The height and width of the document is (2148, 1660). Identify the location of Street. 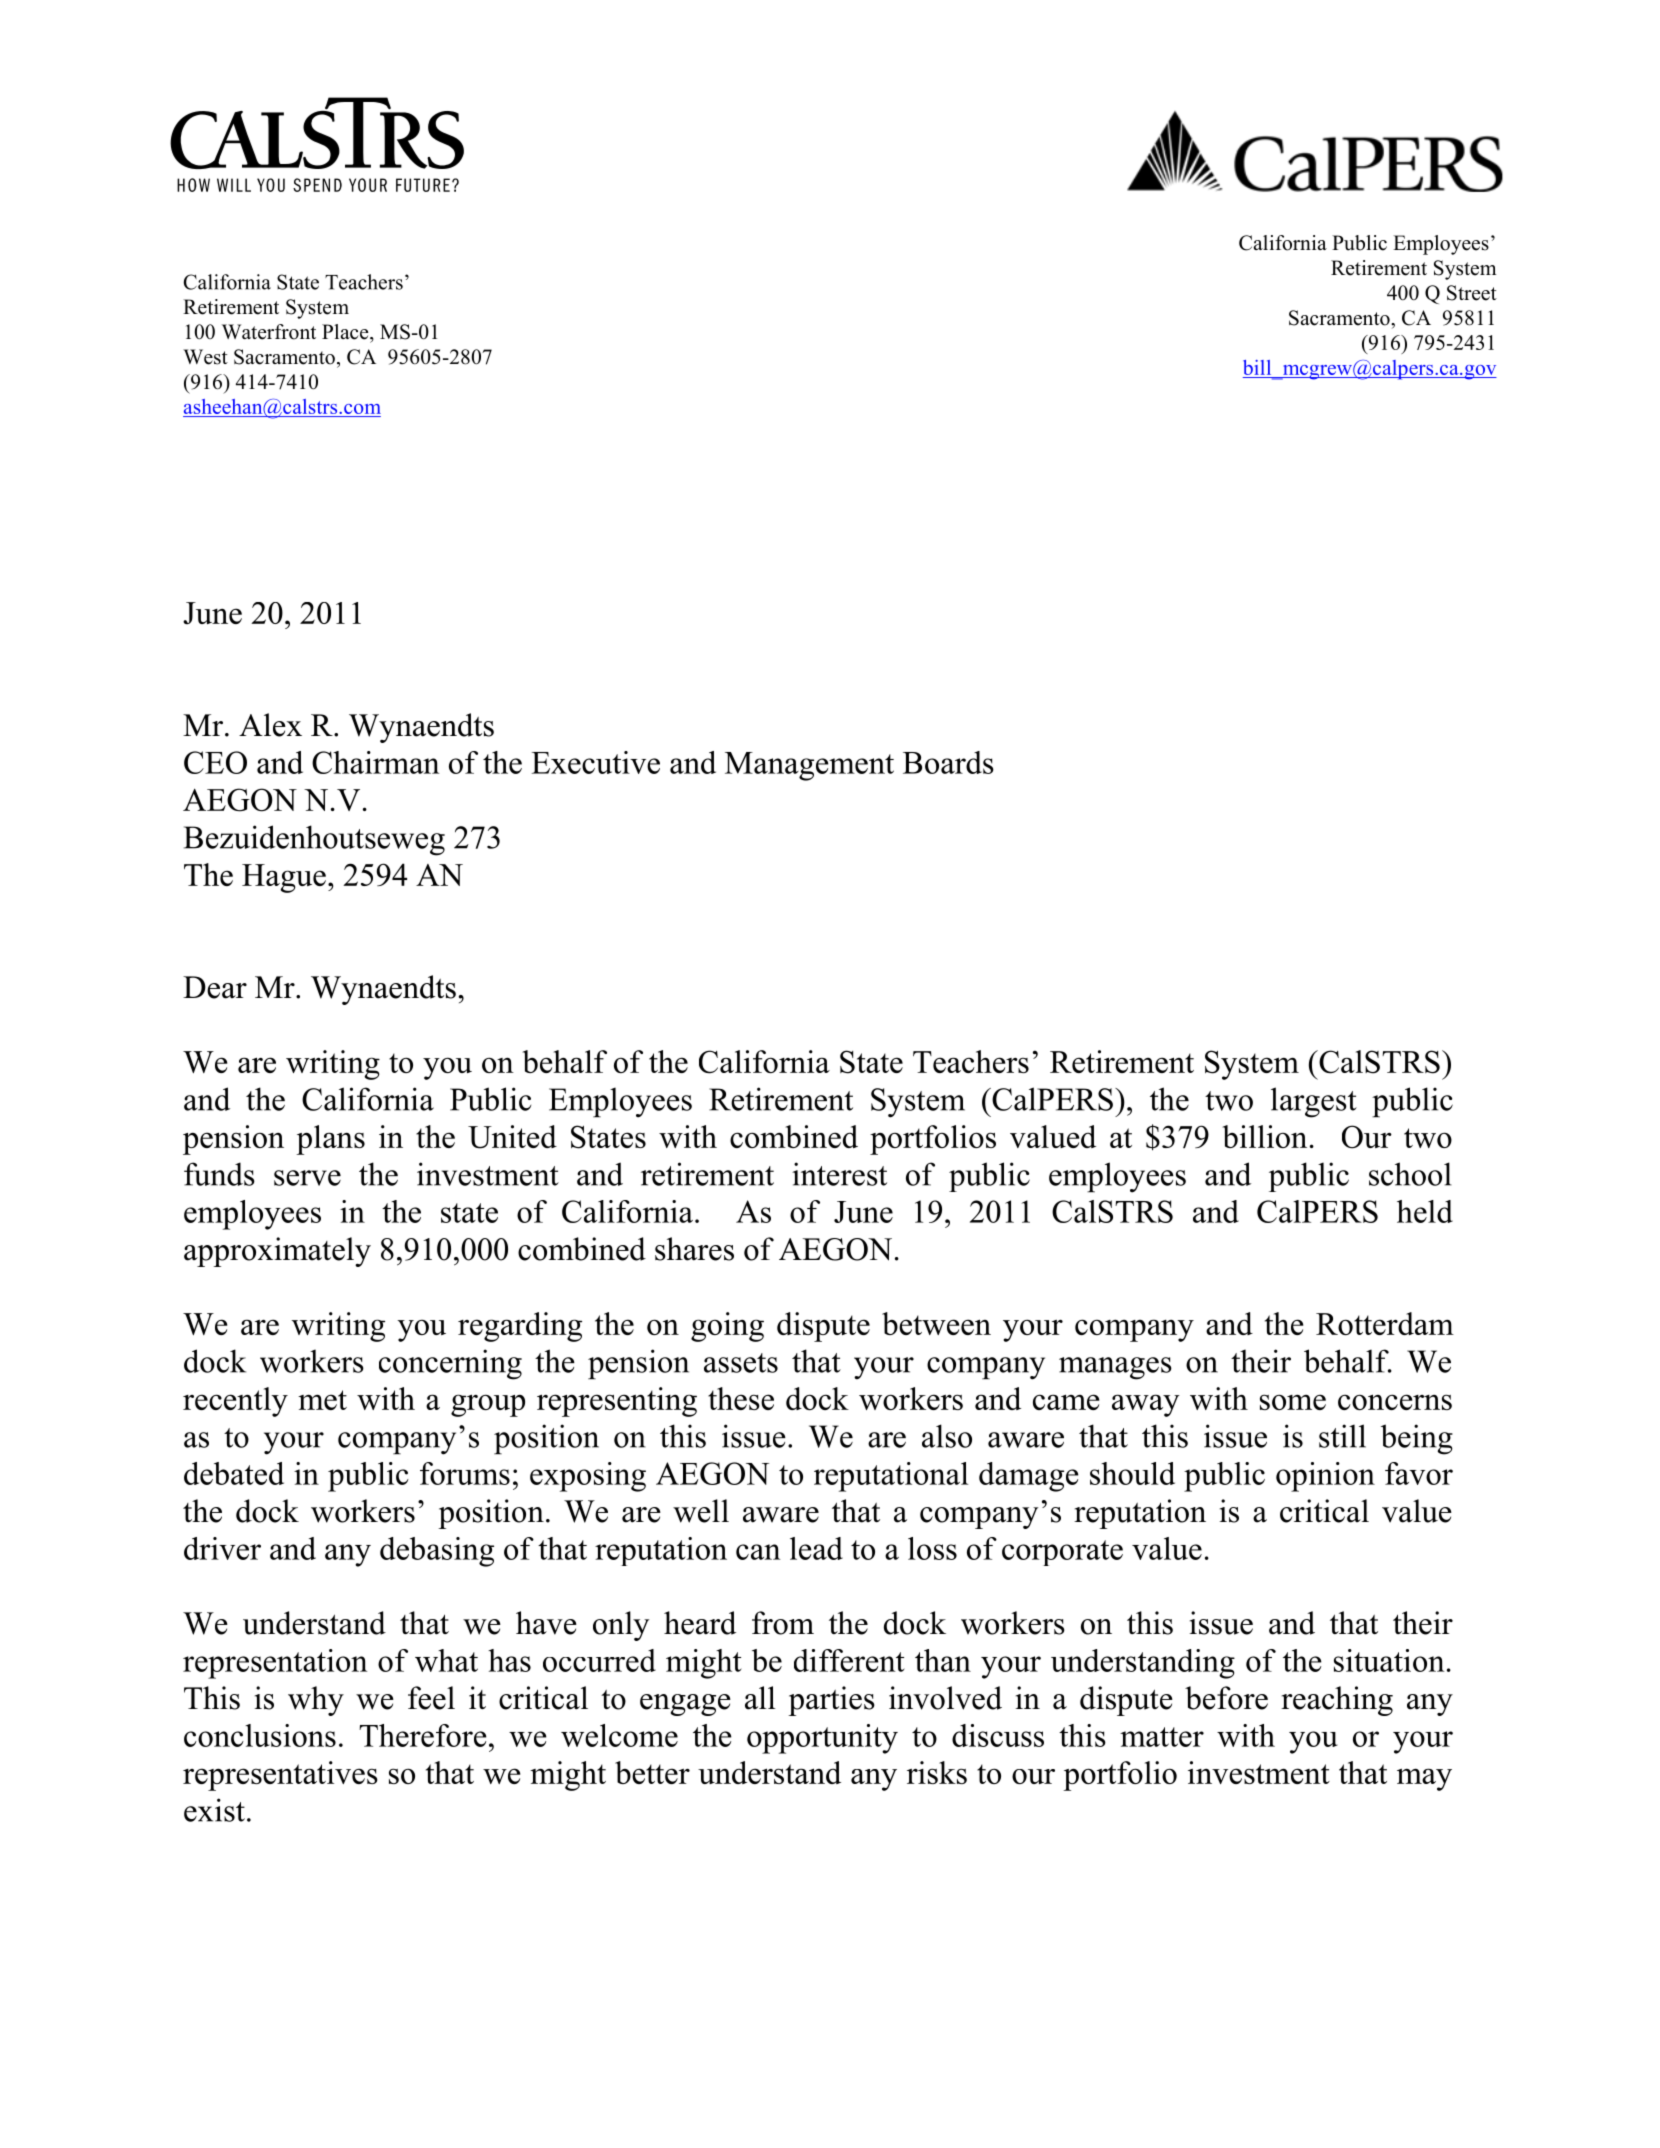
(1472, 293).
